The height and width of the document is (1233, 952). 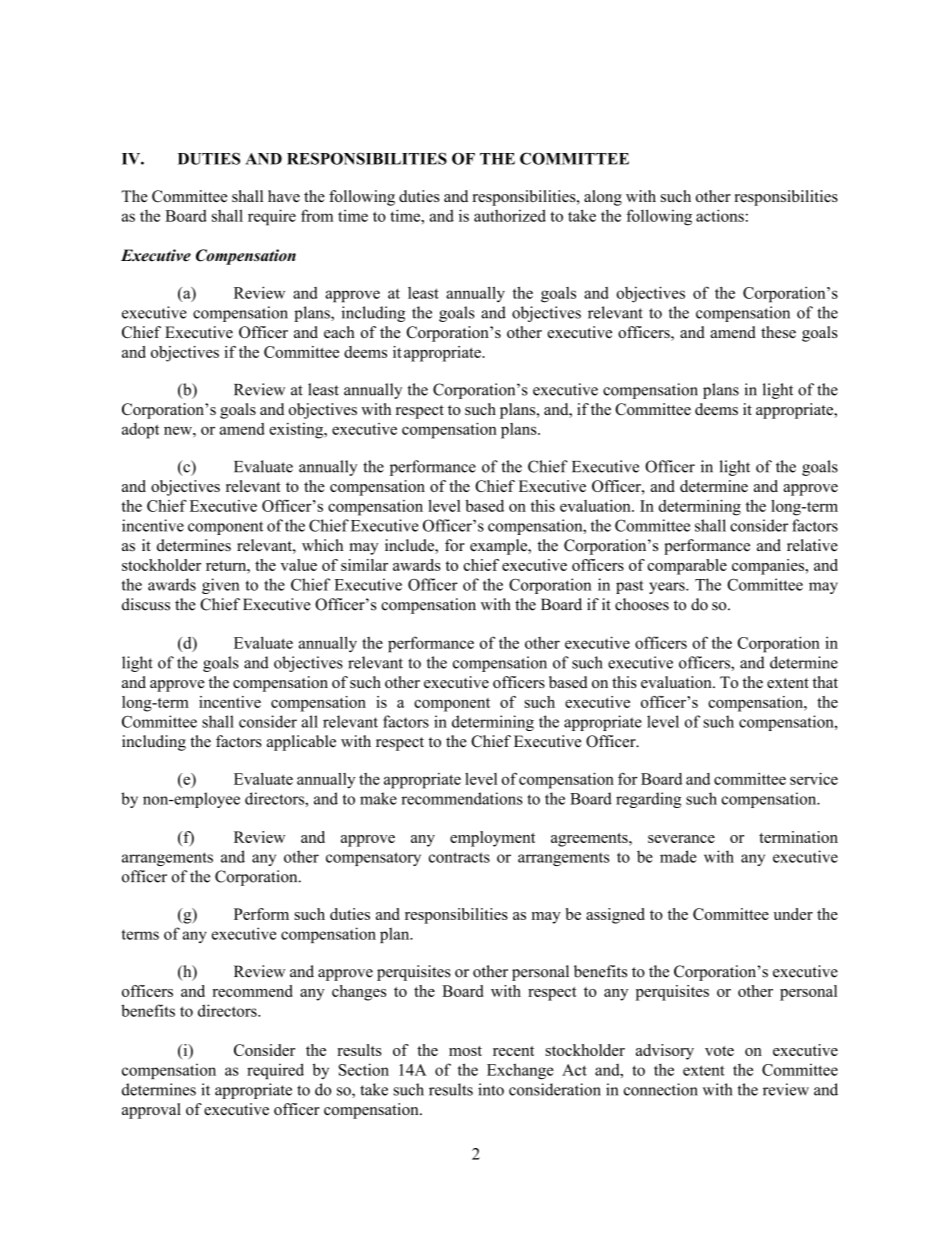 I want to click on given, so click(x=221, y=586).
